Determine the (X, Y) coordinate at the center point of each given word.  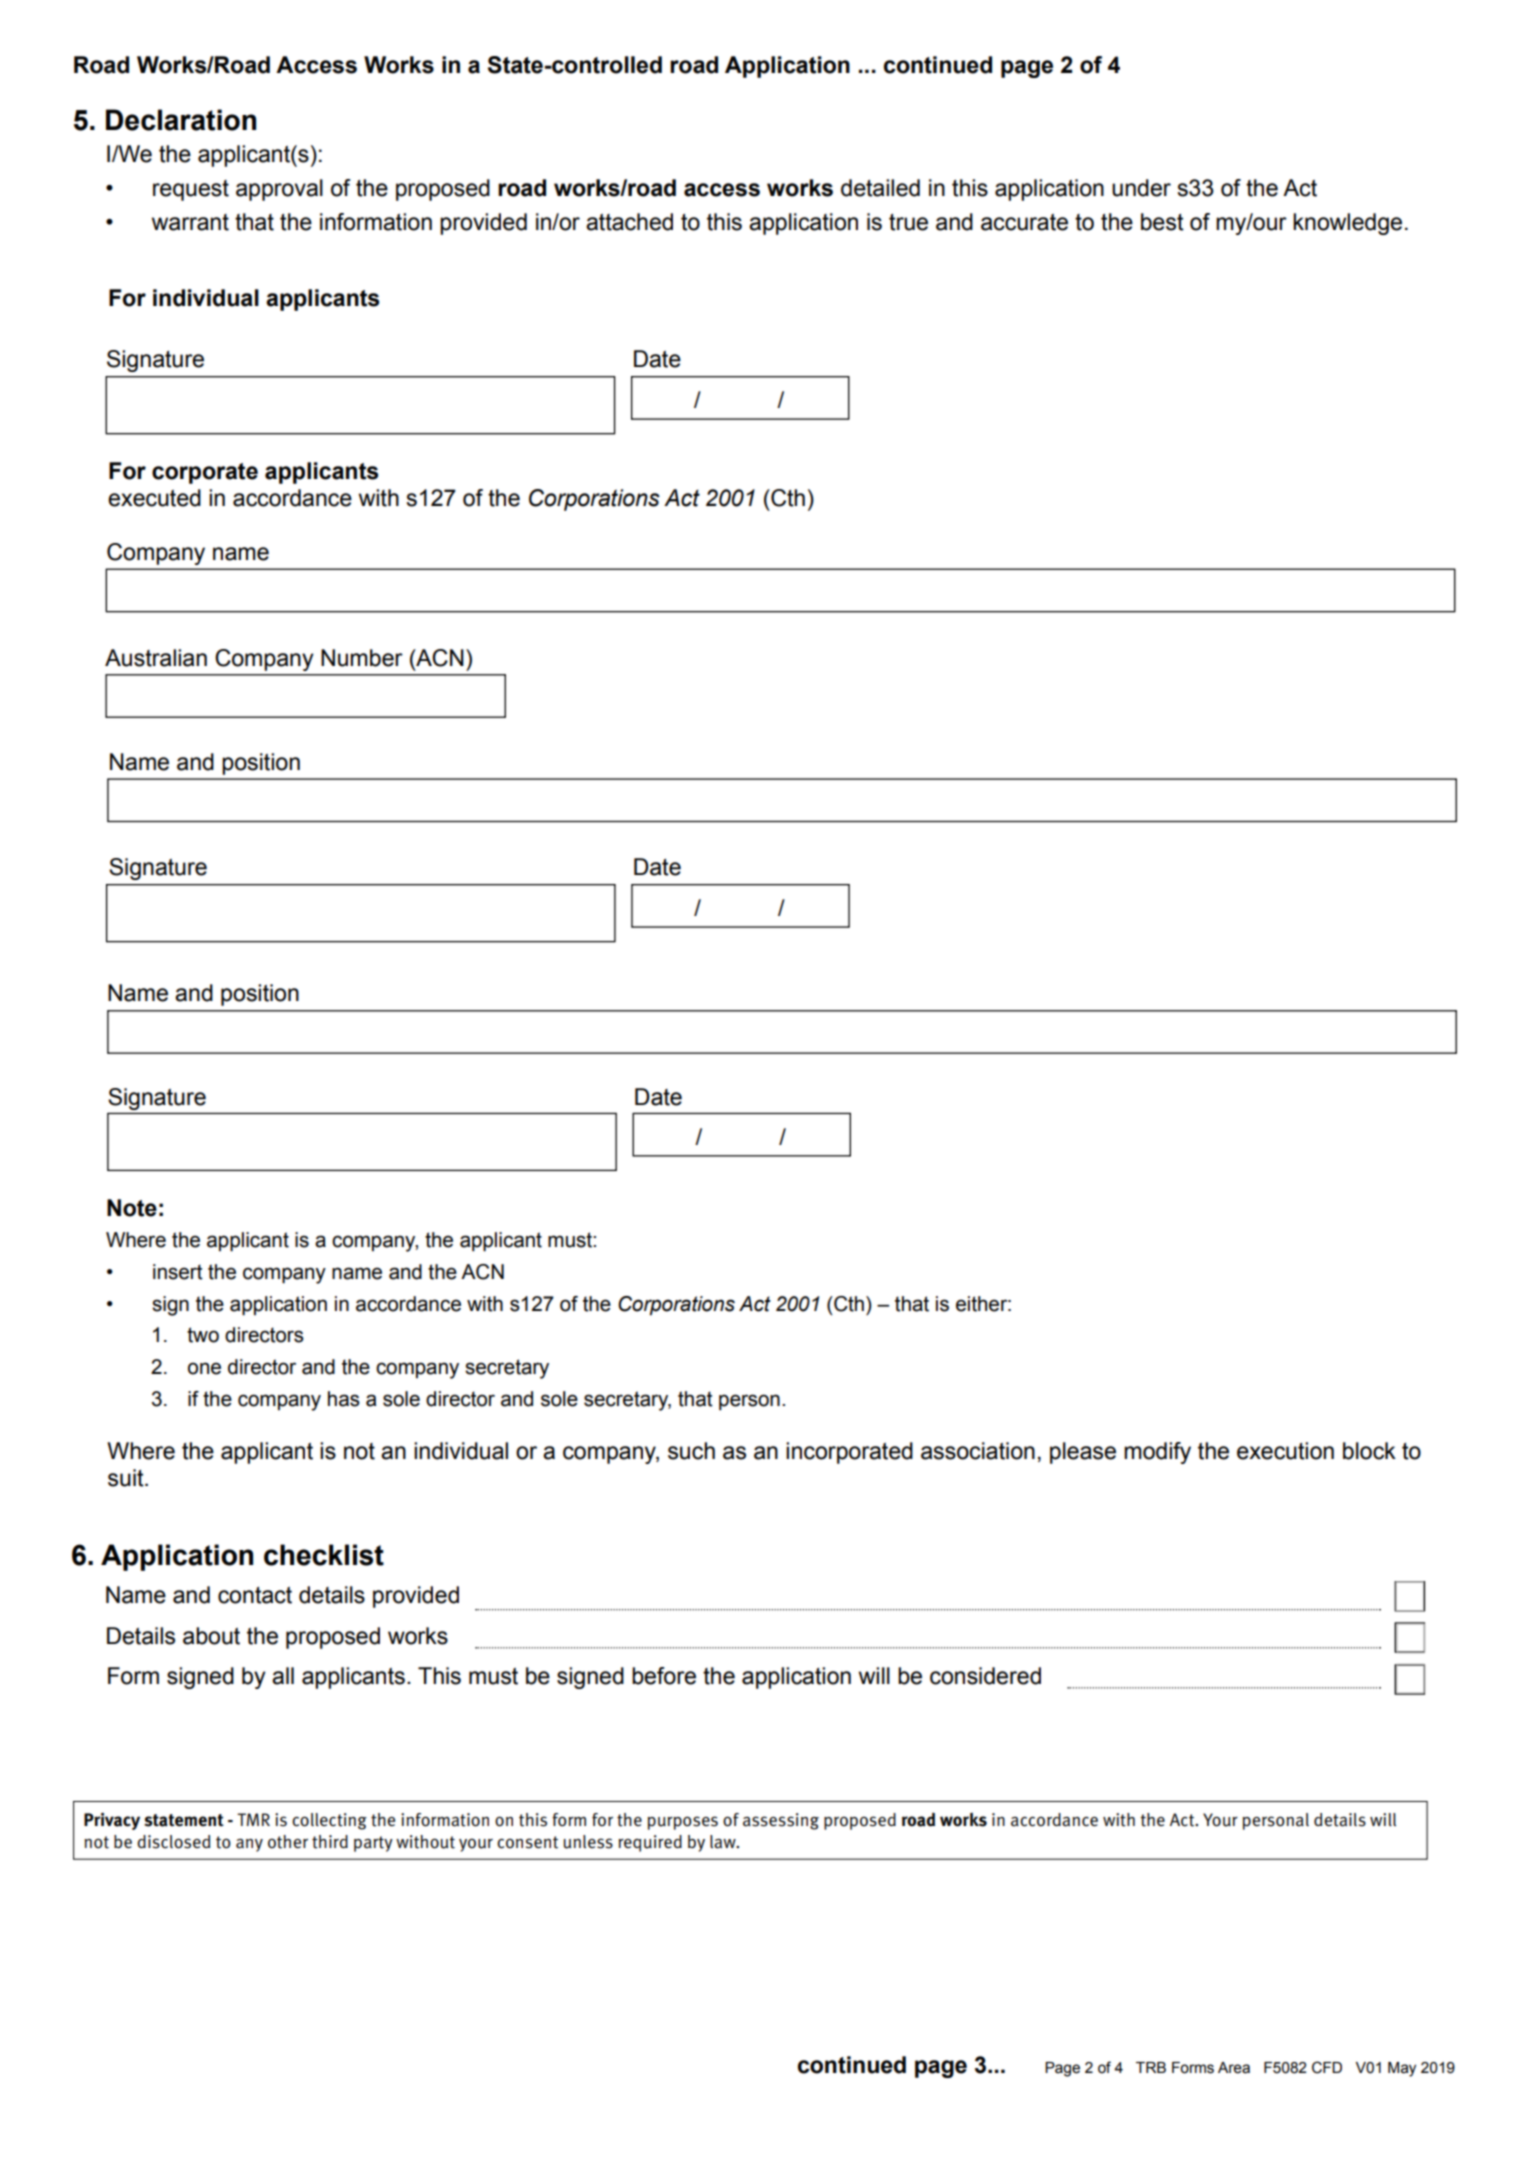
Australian (156, 658)
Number (362, 658)
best (1162, 222)
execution (1285, 1451)
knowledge (1347, 224)
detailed (880, 188)
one (204, 1368)
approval (279, 190)
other (288, 1842)
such (691, 1451)
